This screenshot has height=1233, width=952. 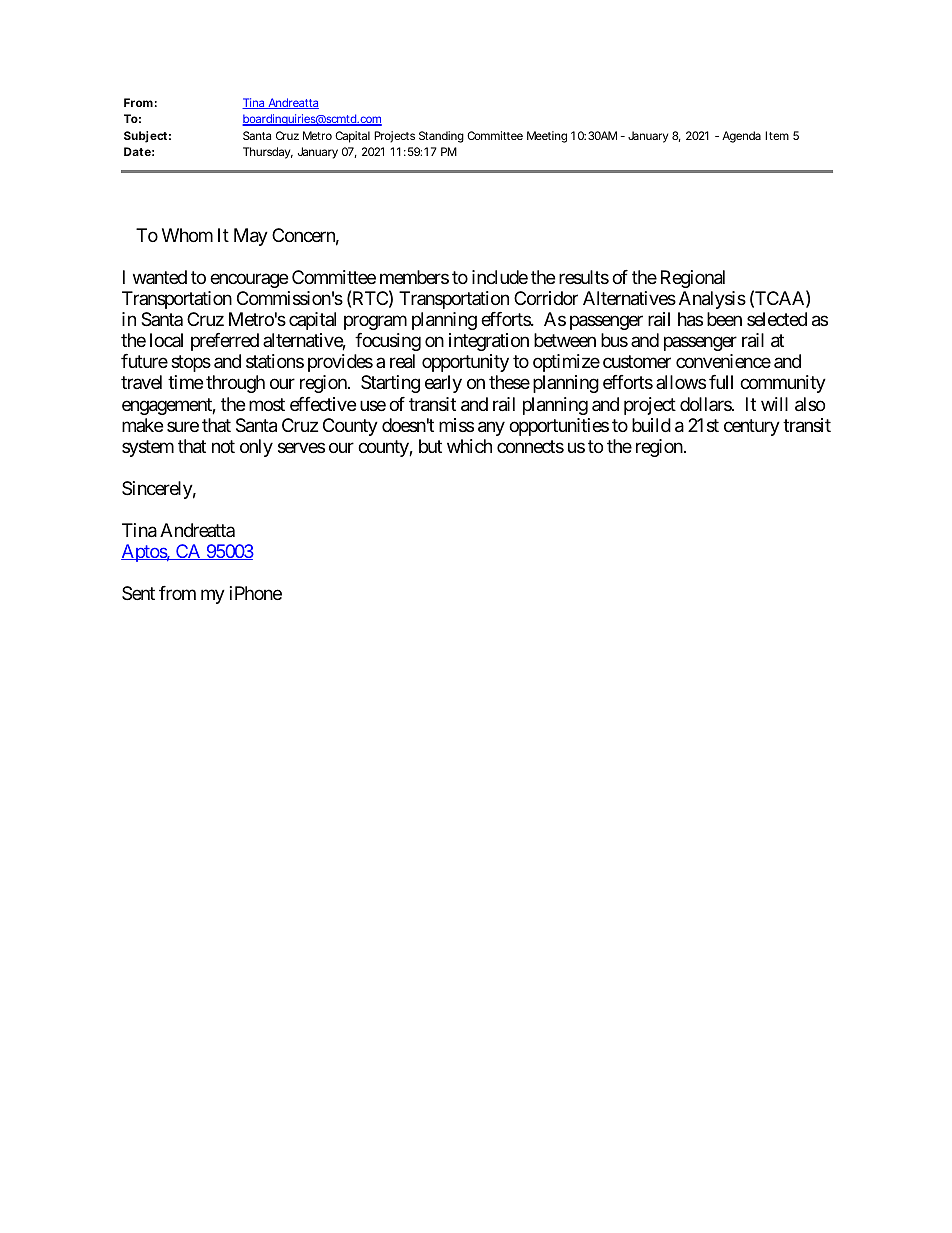 I want to click on full, so click(x=721, y=382).
